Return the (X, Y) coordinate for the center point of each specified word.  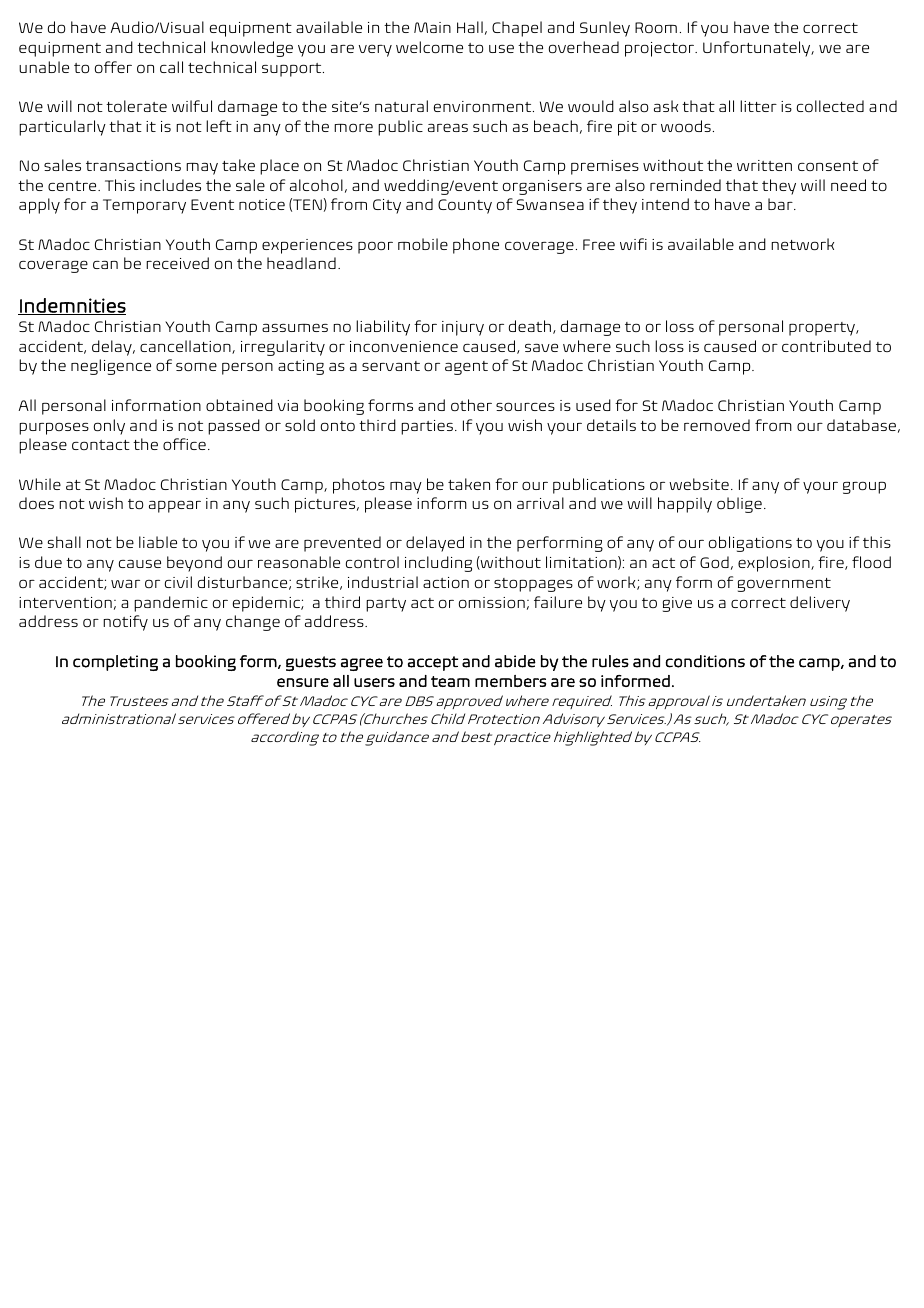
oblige (739, 505)
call (171, 67)
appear (175, 506)
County (465, 206)
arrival (540, 503)
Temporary (144, 206)
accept (433, 663)
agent (466, 368)
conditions (705, 661)
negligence (111, 367)
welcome (429, 47)
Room (656, 27)
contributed (826, 346)
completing (115, 663)
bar (781, 204)
